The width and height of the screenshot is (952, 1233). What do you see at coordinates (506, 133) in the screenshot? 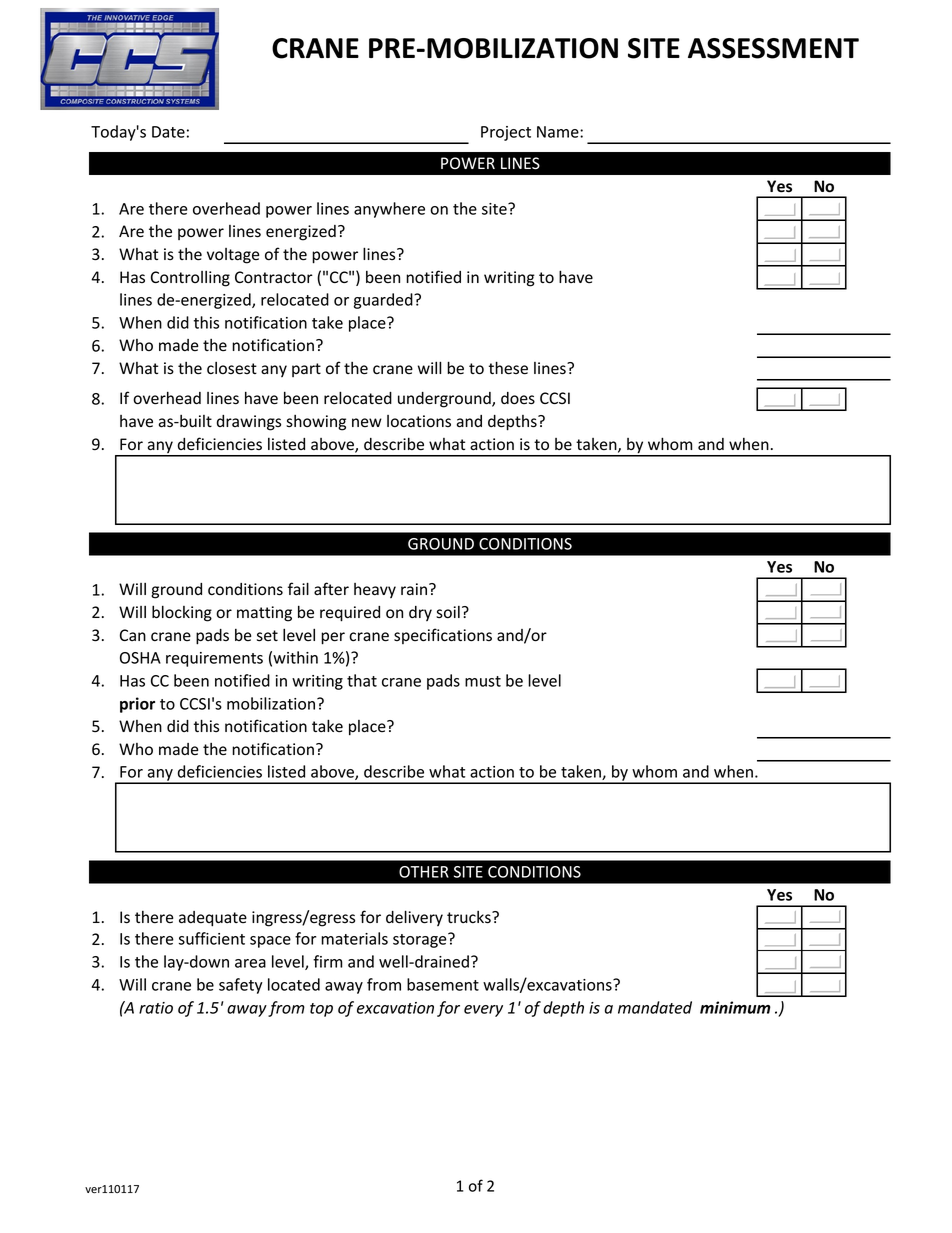
I see `Project` at bounding box center [506, 133].
